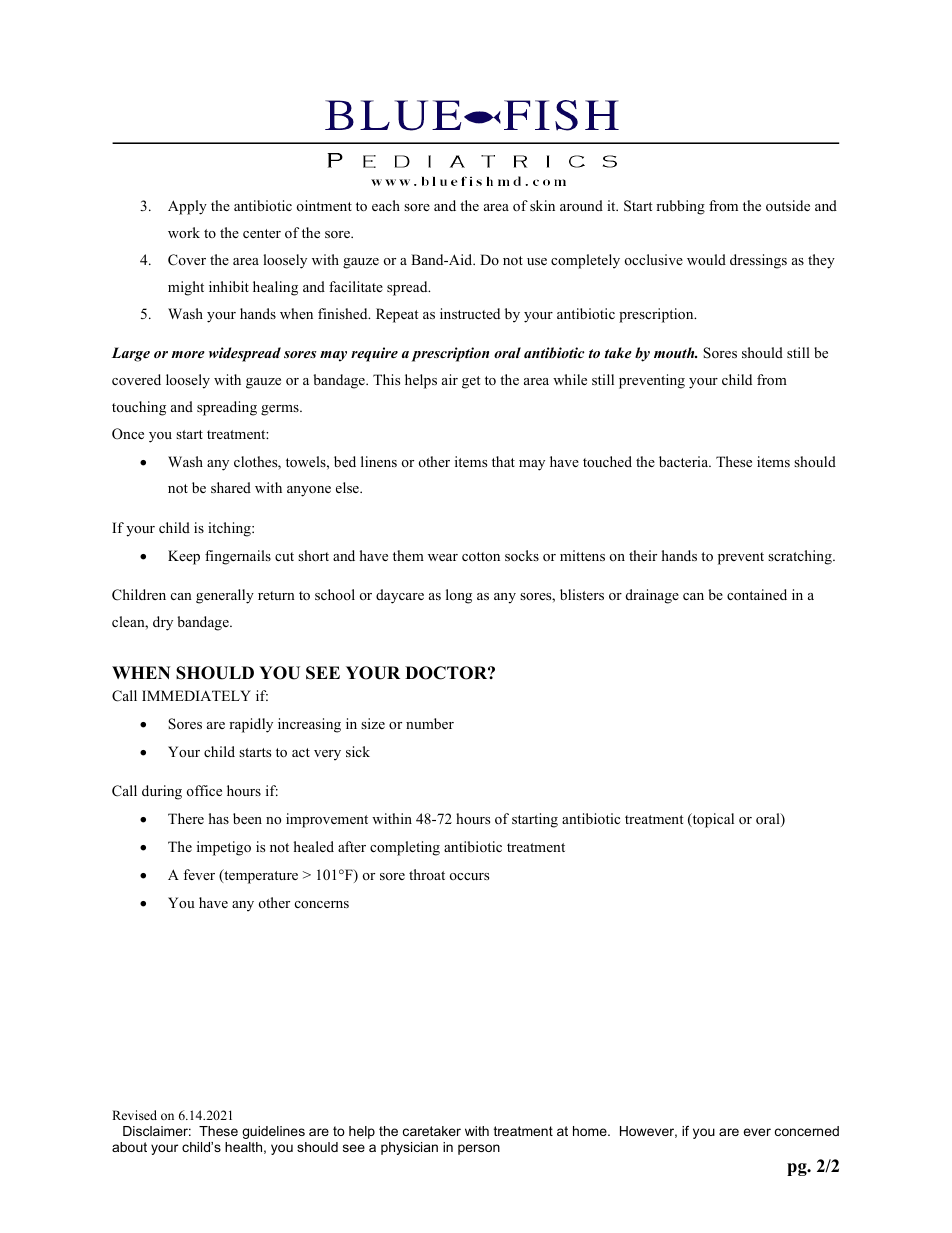 The image size is (952, 1233). What do you see at coordinates (273, 1132) in the image?
I see `guidelines` at bounding box center [273, 1132].
